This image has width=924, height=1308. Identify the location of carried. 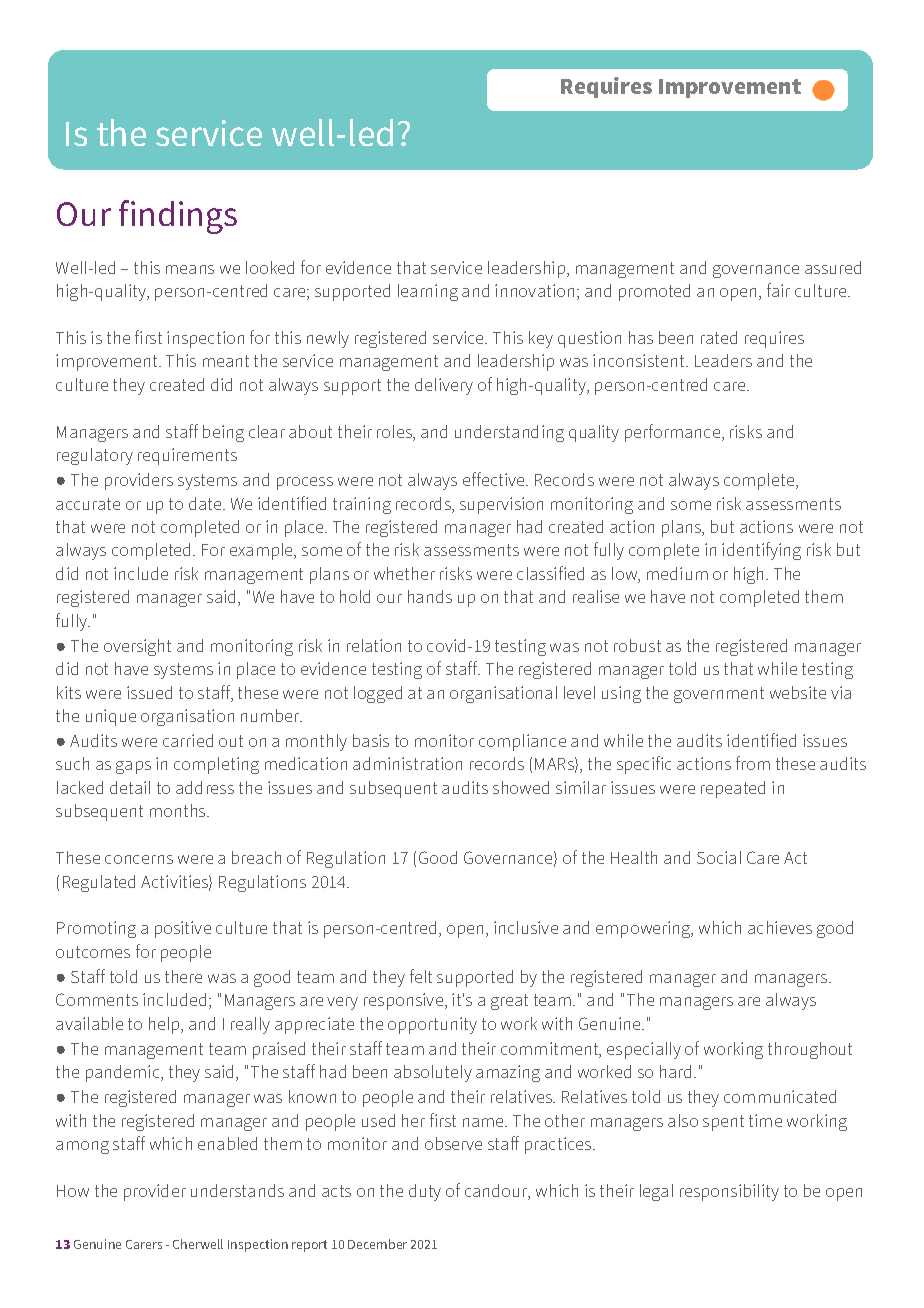
(188, 740).
